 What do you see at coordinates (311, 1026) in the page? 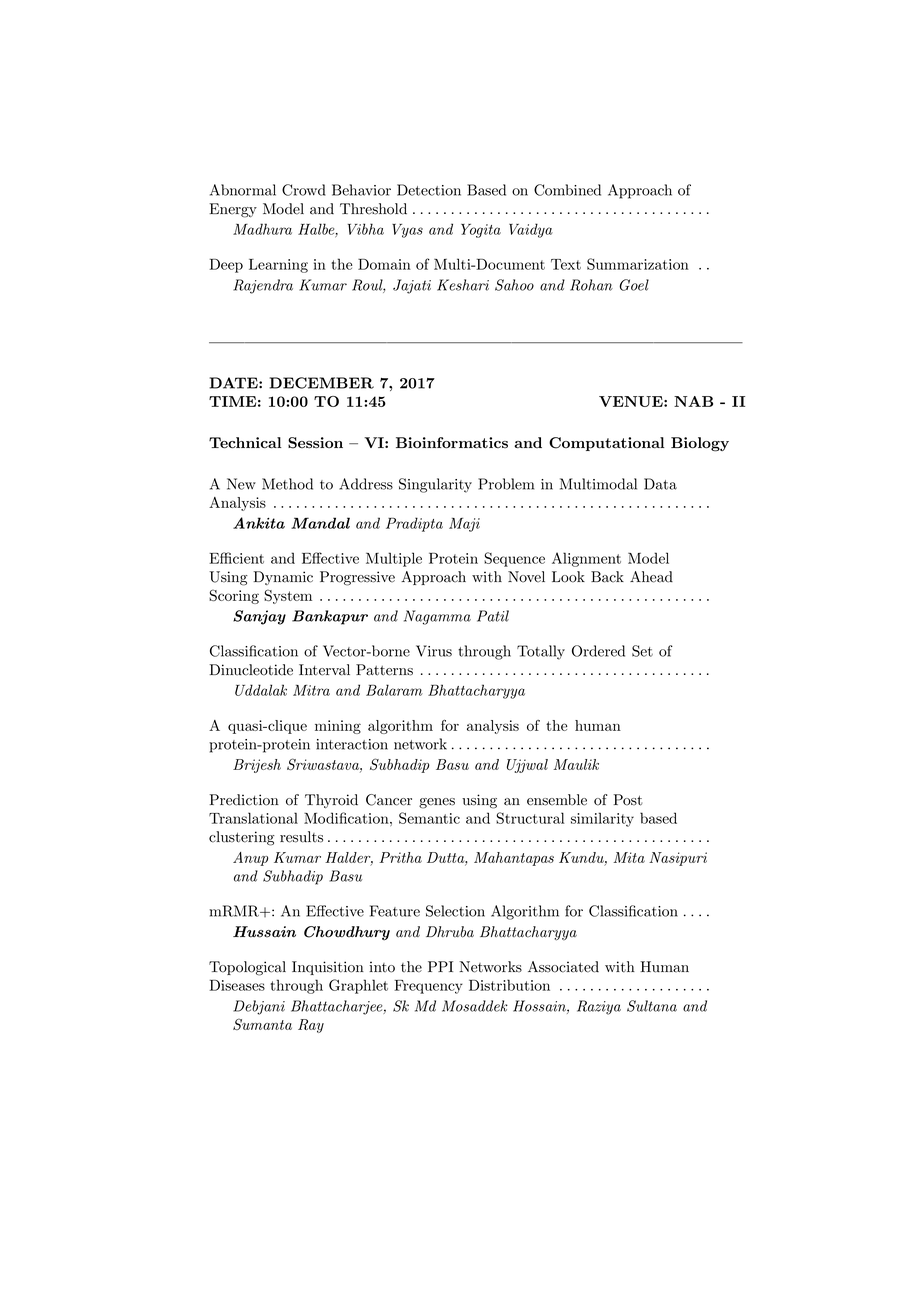
I see `Ray` at bounding box center [311, 1026].
